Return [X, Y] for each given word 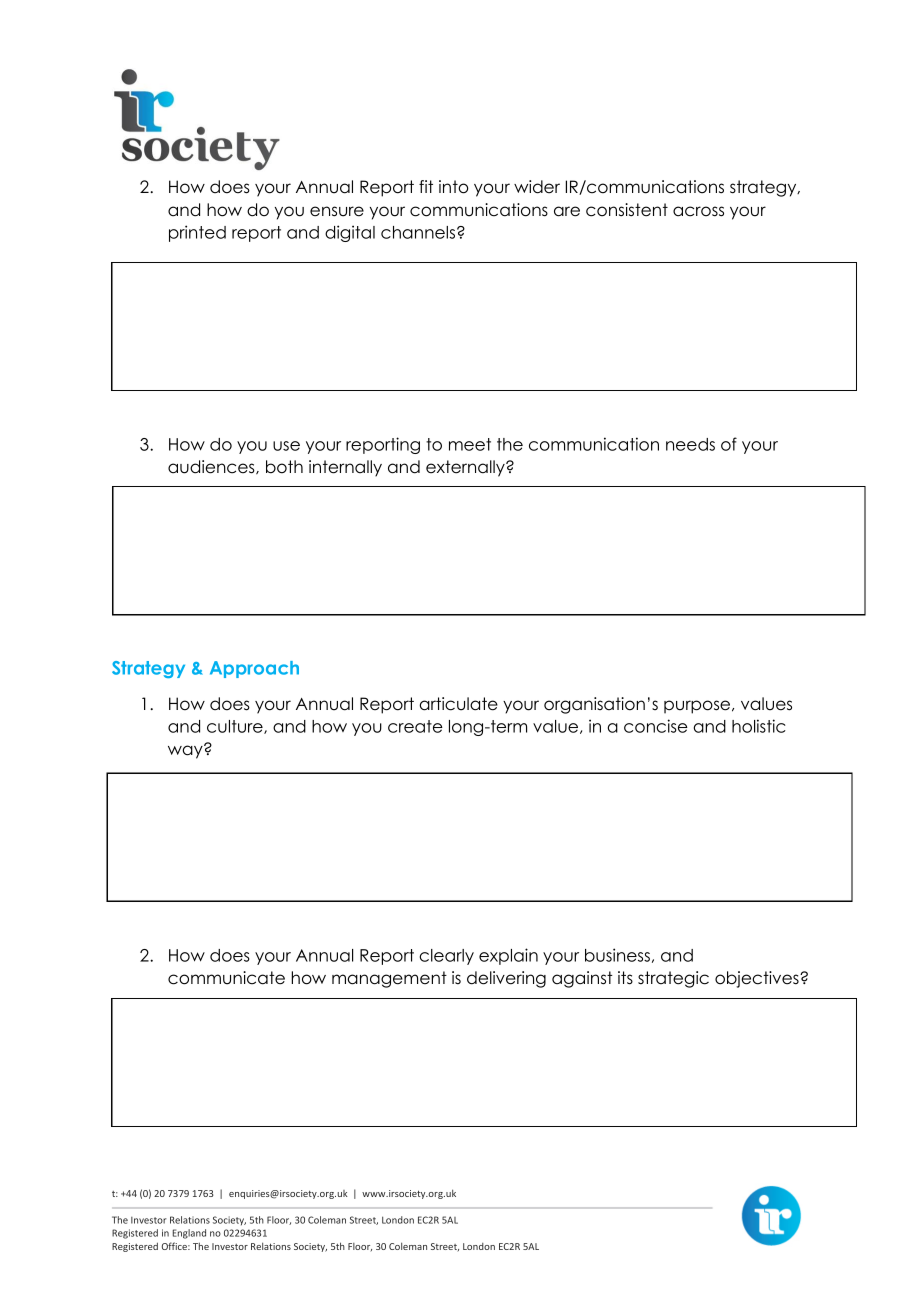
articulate [458, 704]
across [698, 211]
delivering [506, 979]
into [454, 187]
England [189, 1234]
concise [656, 726]
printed [197, 233]
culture [236, 727]
